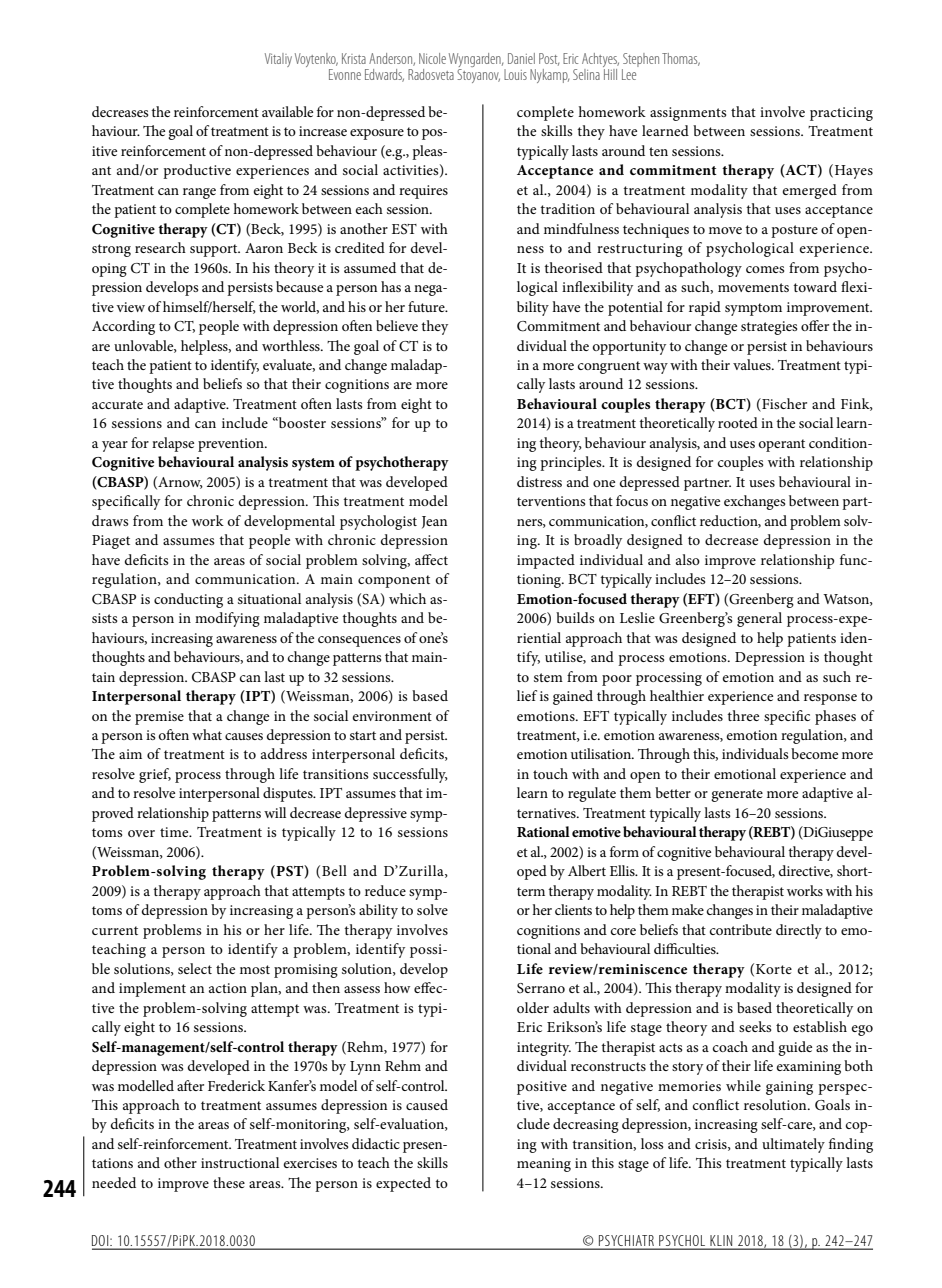 The height and width of the screenshot is (1288, 942). Describe the element at coordinates (539, 481) in the screenshot. I see `distress` at that location.
